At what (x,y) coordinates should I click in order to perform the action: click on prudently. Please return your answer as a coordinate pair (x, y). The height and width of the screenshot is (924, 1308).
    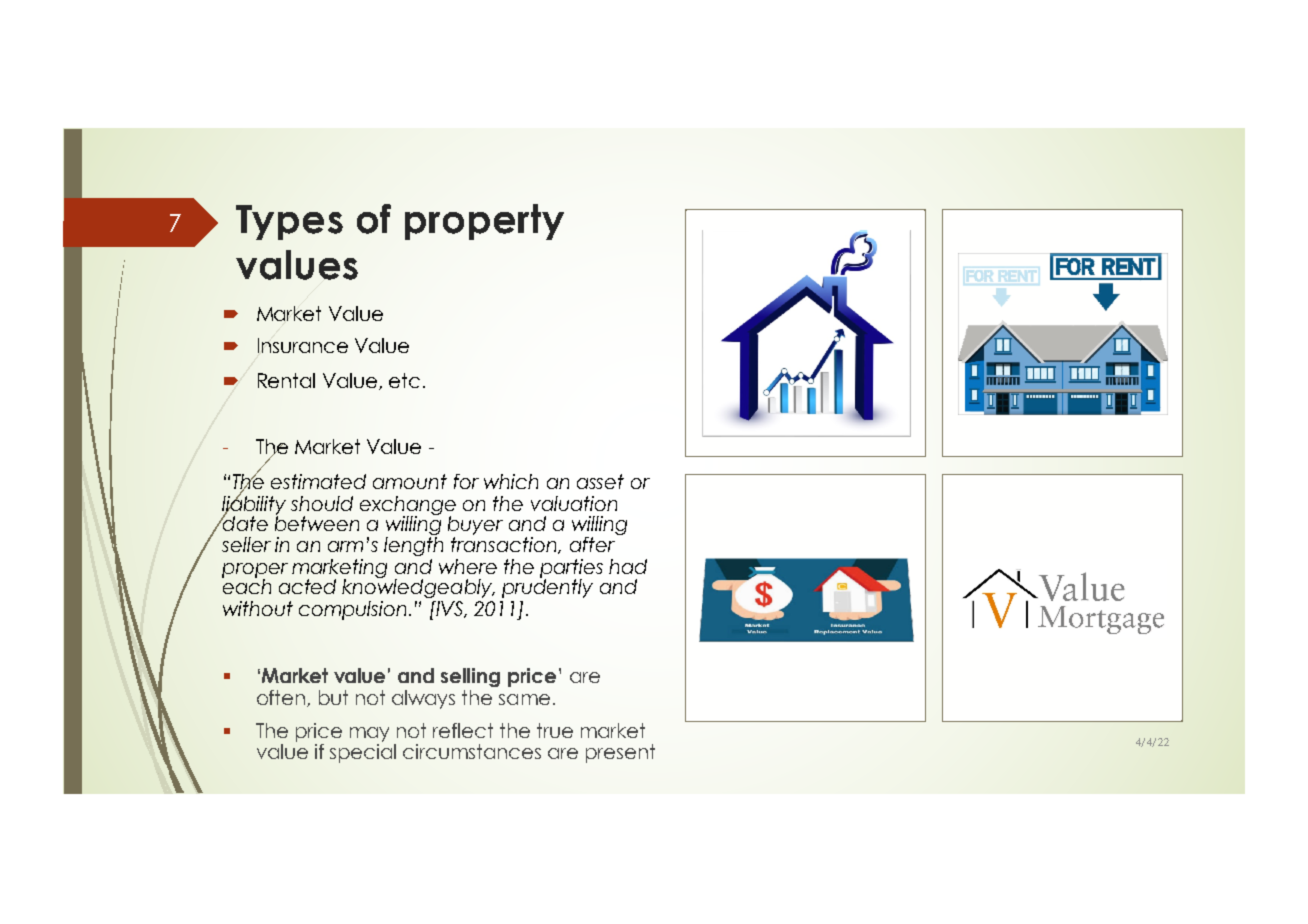
    Looking at the image, I should click on (547, 587).
